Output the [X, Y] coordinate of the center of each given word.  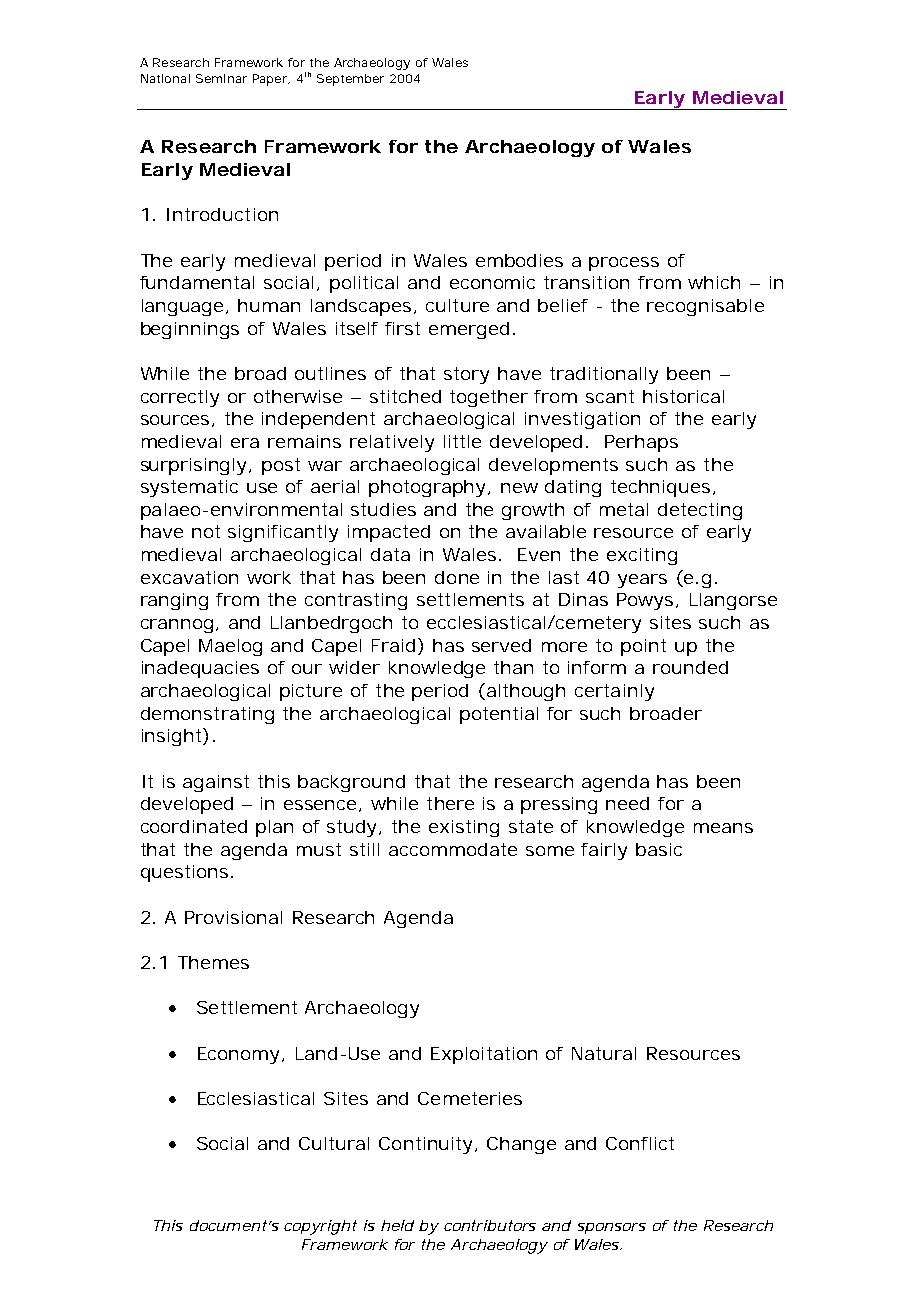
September [350, 80]
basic [659, 849]
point [643, 647]
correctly [180, 398]
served [501, 645]
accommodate [453, 849]
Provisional [233, 917]
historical [683, 396]
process [624, 264]
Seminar [221, 78]
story [466, 375]
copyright [320, 1227]
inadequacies [200, 669]
